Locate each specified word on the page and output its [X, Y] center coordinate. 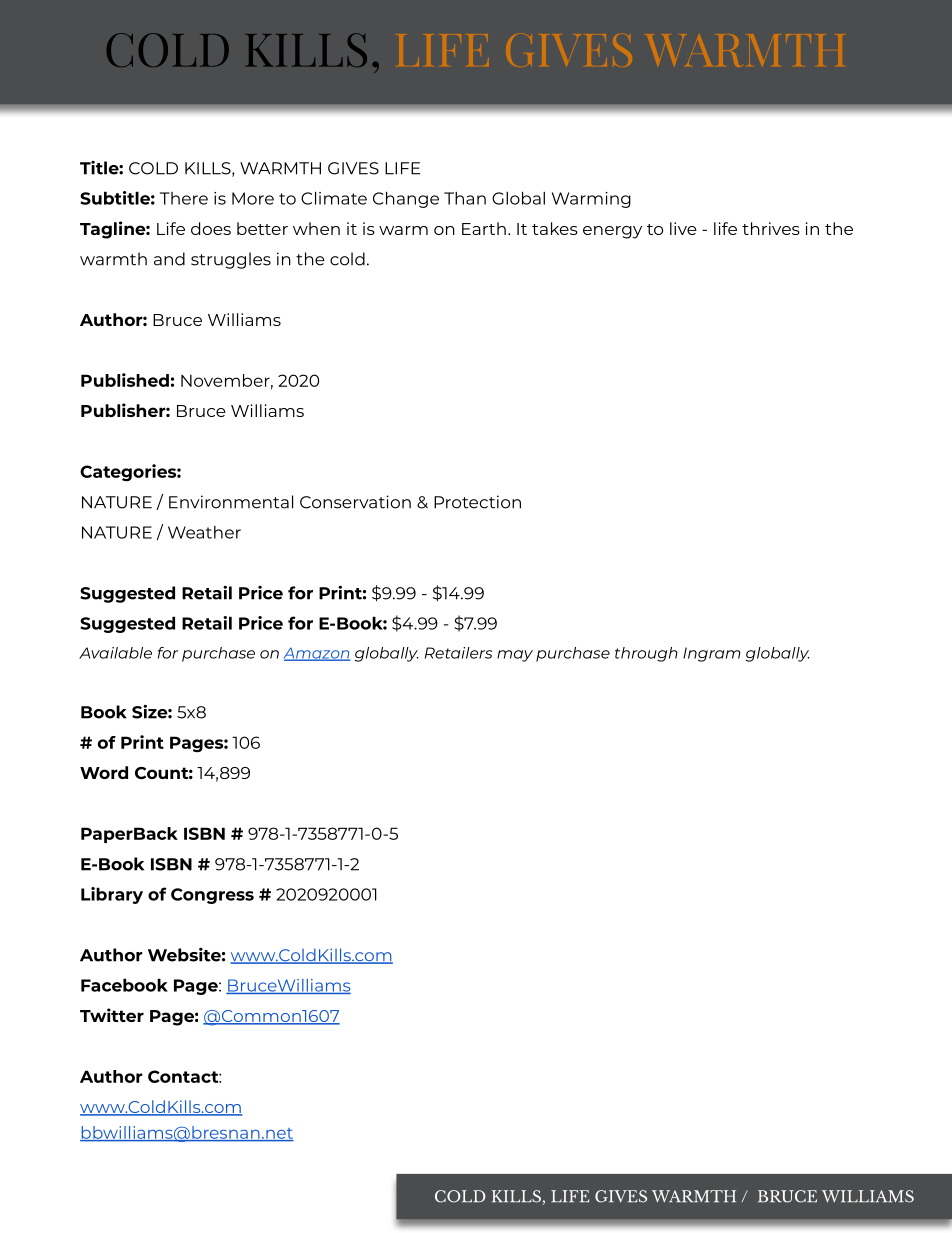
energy [612, 232]
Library [112, 895]
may [515, 656]
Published [125, 380]
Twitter [112, 1015]
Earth [484, 228]
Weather [204, 532]
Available [115, 653]
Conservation [355, 502]
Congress [212, 896]
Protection [477, 502]
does [211, 228]
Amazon [317, 654]
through [646, 654]
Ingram [712, 654]
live [683, 228]
